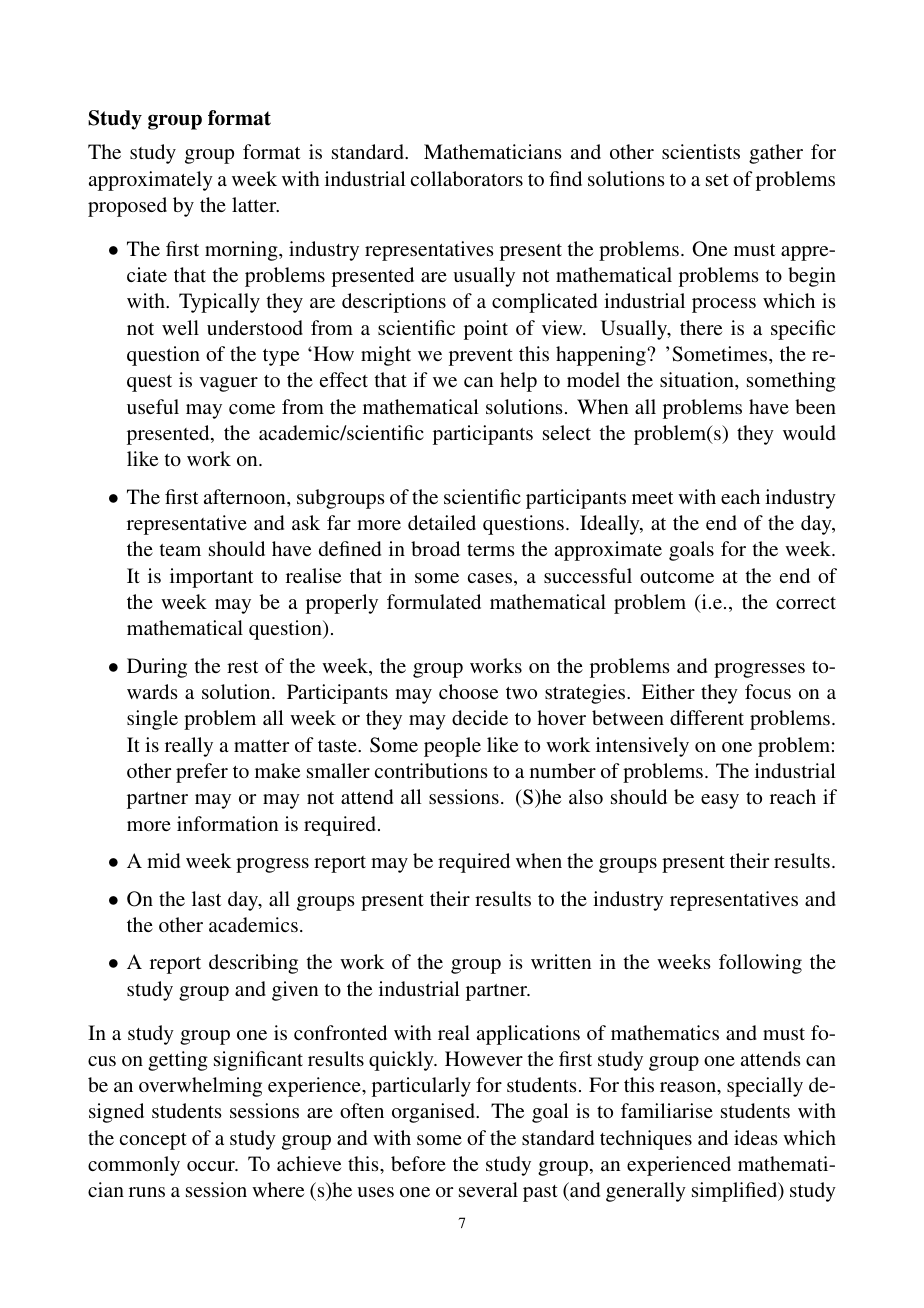 This screenshot has width=924, height=1308. What do you see at coordinates (163, 860) in the screenshot?
I see `mid` at bounding box center [163, 860].
